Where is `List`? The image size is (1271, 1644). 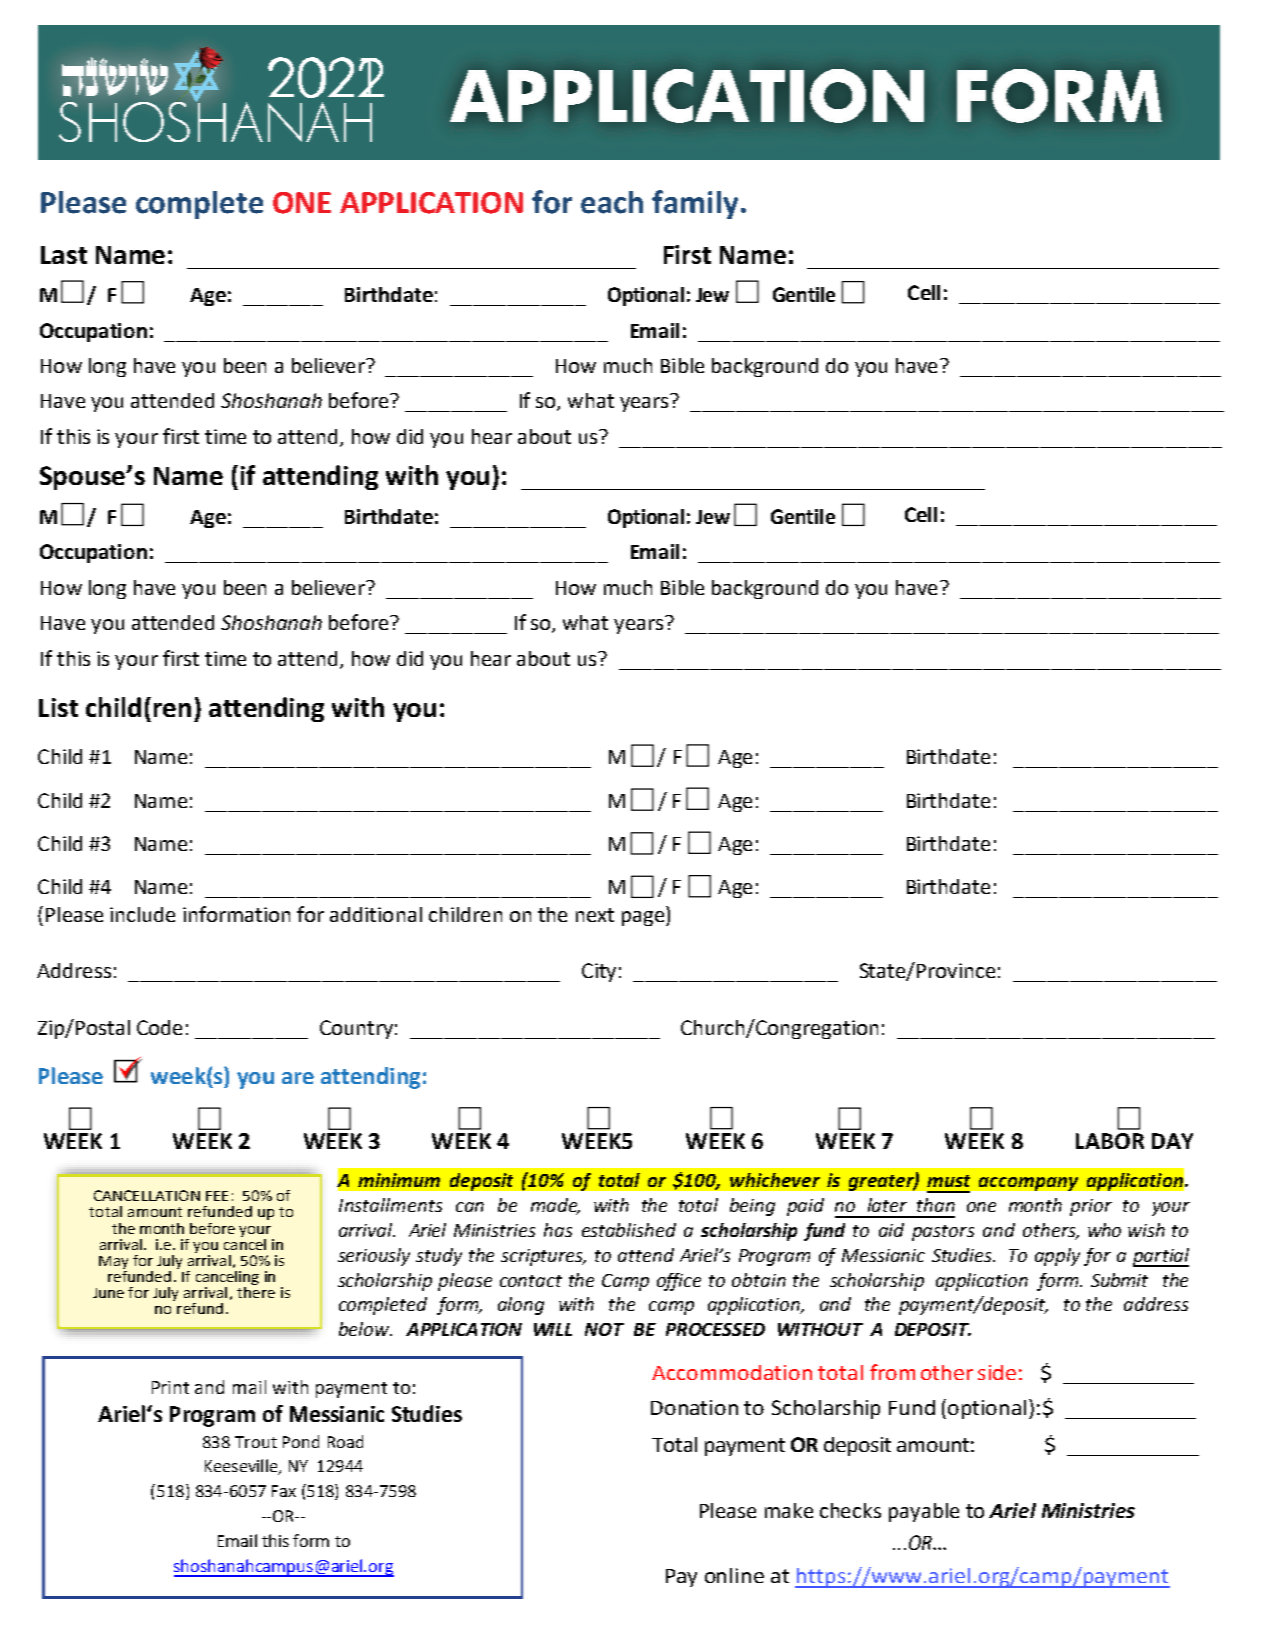
List is located at coordinates (58, 707).
